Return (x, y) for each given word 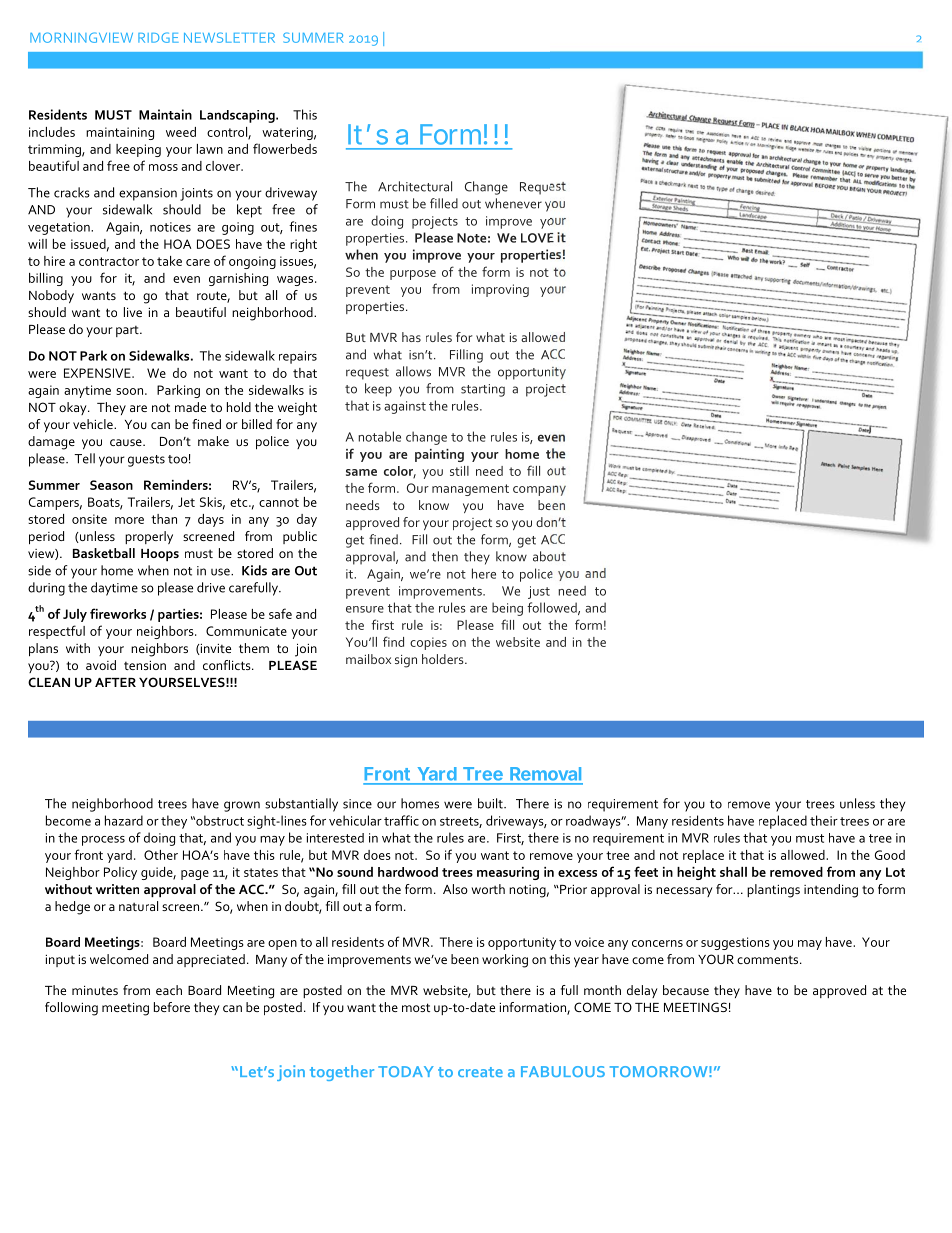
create (480, 1072)
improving (500, 290)
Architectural (415, 186)
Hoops (160, 555)
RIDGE (158, 37)
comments (769, 960)
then (445, 556)
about (549, 556)
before (172, 1007)
